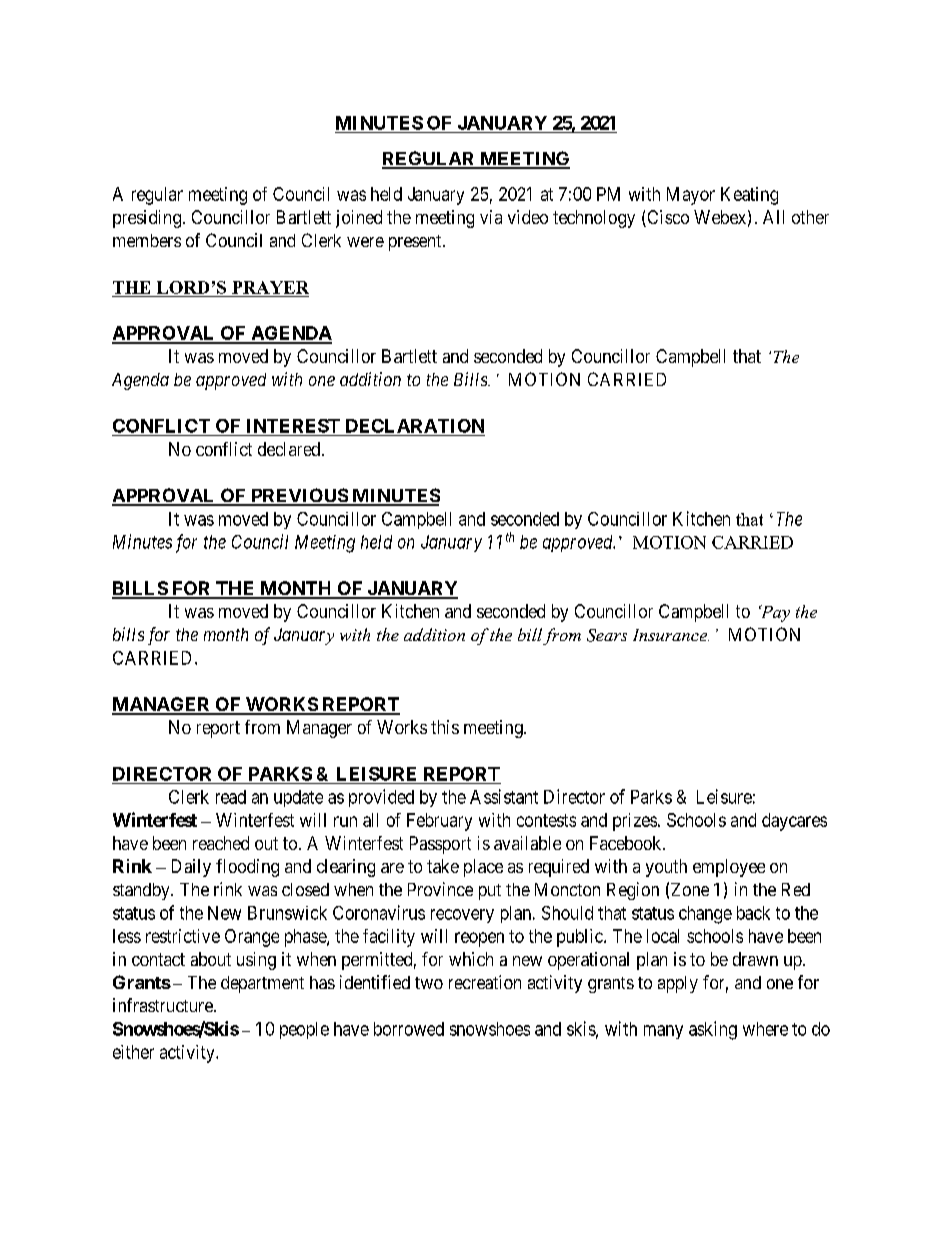 This document has width=952, height=1233. What do you see at coordinates (164, 1005) in the document?
I see `infrastructure` at bounding box center [164, 1005].
